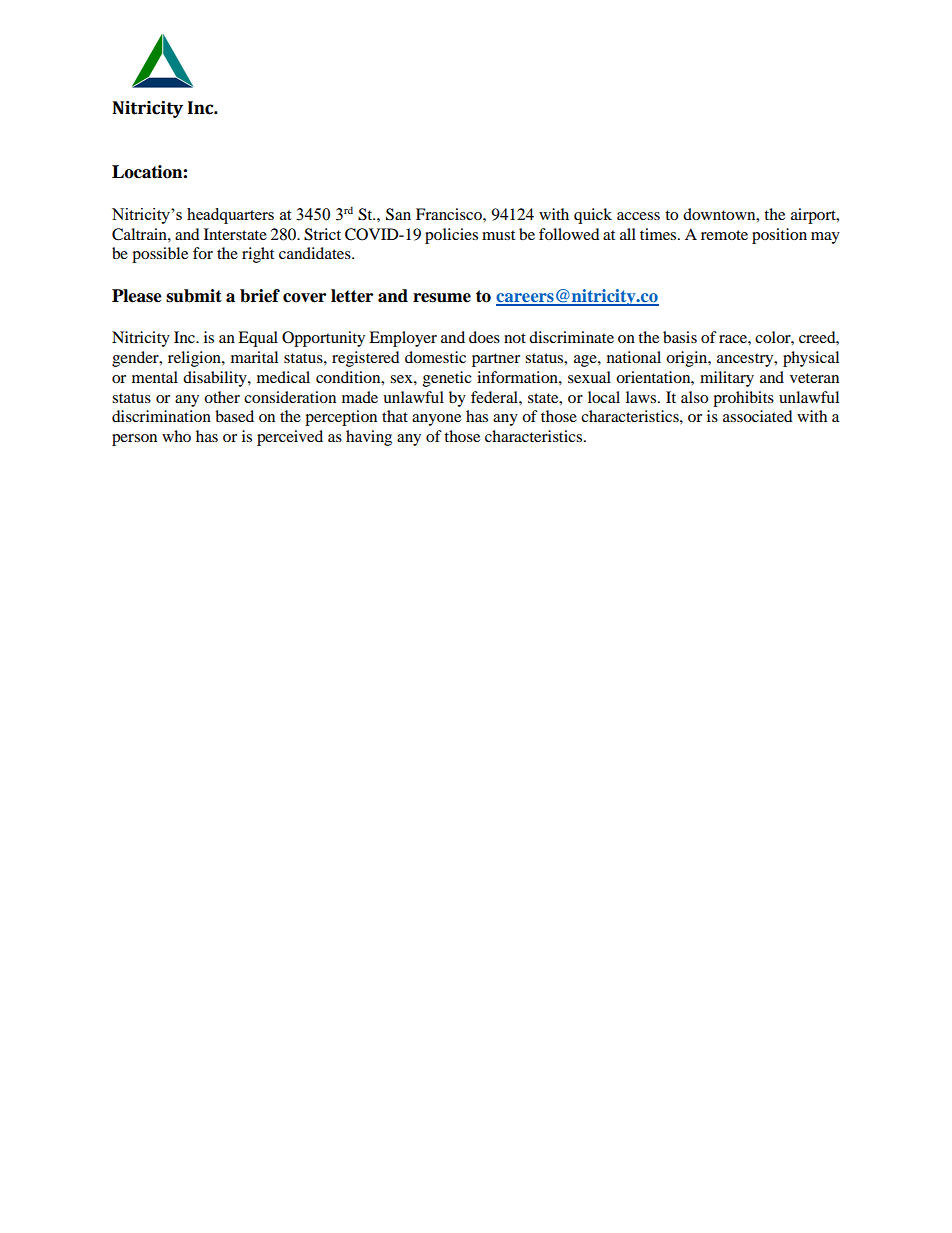 This screenshot has height=1233, width=952. What do you see at coordinates (176, 436) in the screenshot?
I see `who` at bounding box center [176, 436].
